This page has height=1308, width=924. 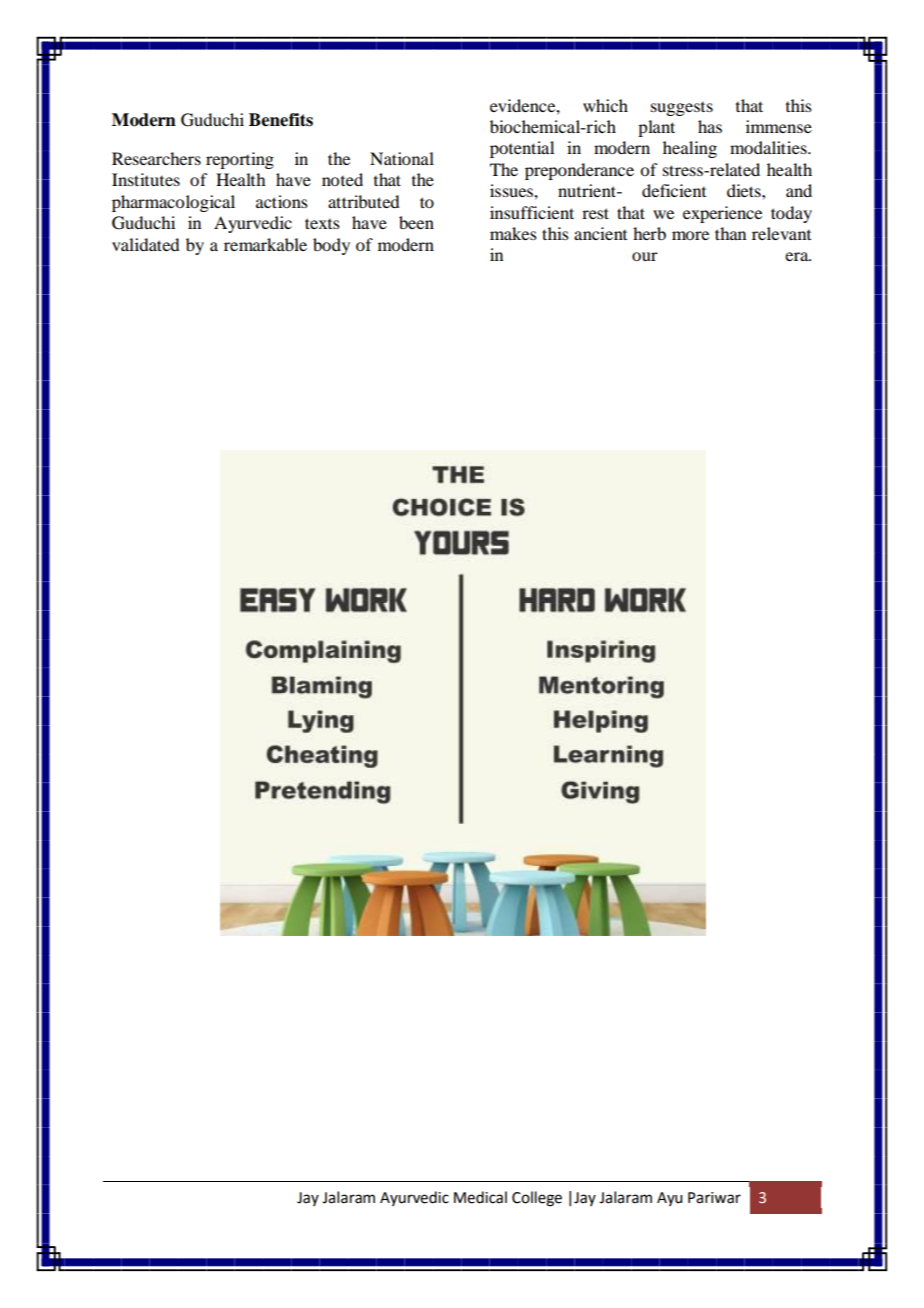 What do you see at coordinates (645, 256) in the page?
I see `our` at bounding box center [645, 256].
